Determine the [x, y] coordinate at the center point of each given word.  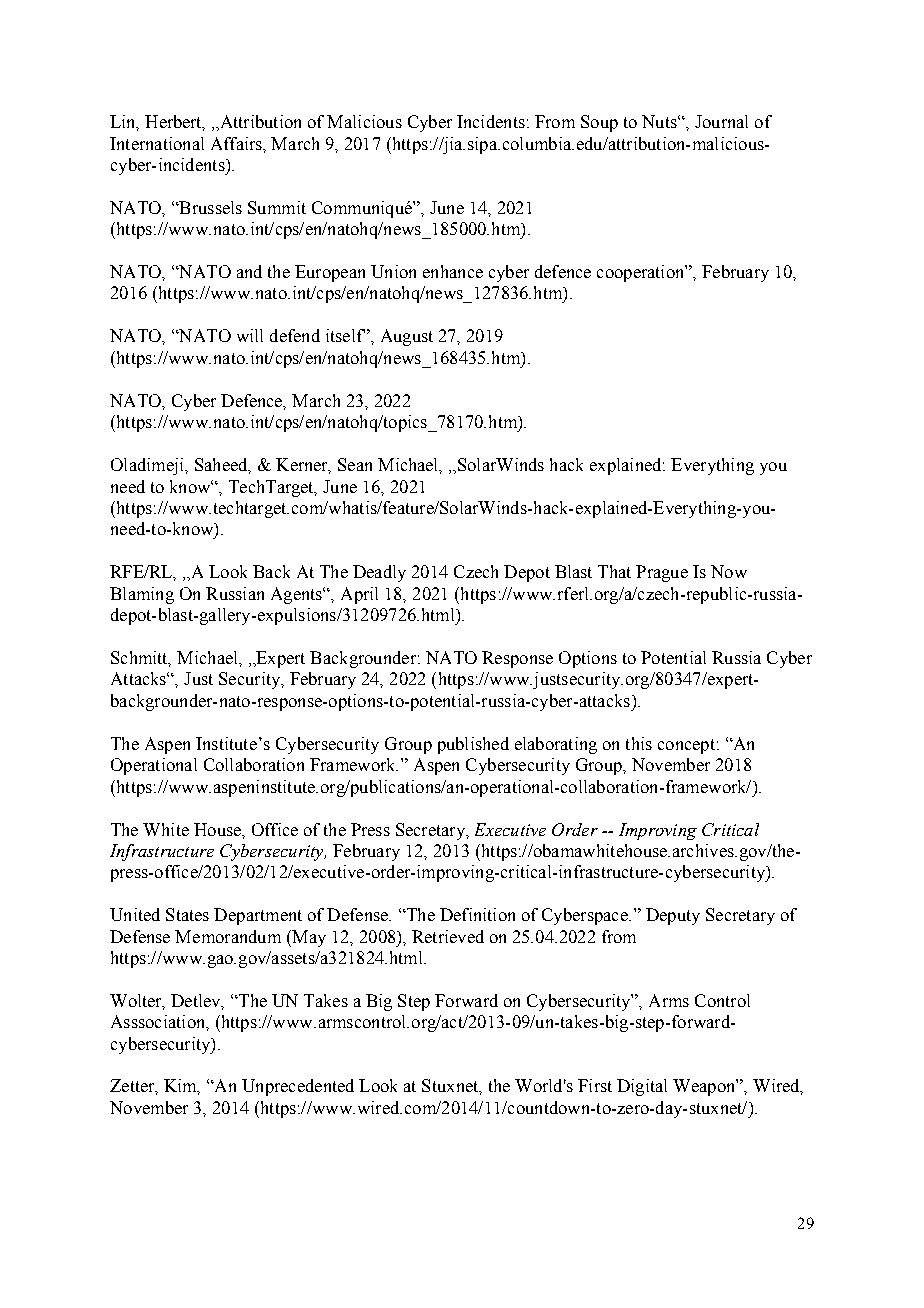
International [157, 143]
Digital [642, 1087]
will [250, 335]
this [639, 743]
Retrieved [448, 936]
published [473, 745]
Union [393, 271]
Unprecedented [298, 1087]
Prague [662, 573]
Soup [599, 123]
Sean [355, 464]
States [187, 914]
